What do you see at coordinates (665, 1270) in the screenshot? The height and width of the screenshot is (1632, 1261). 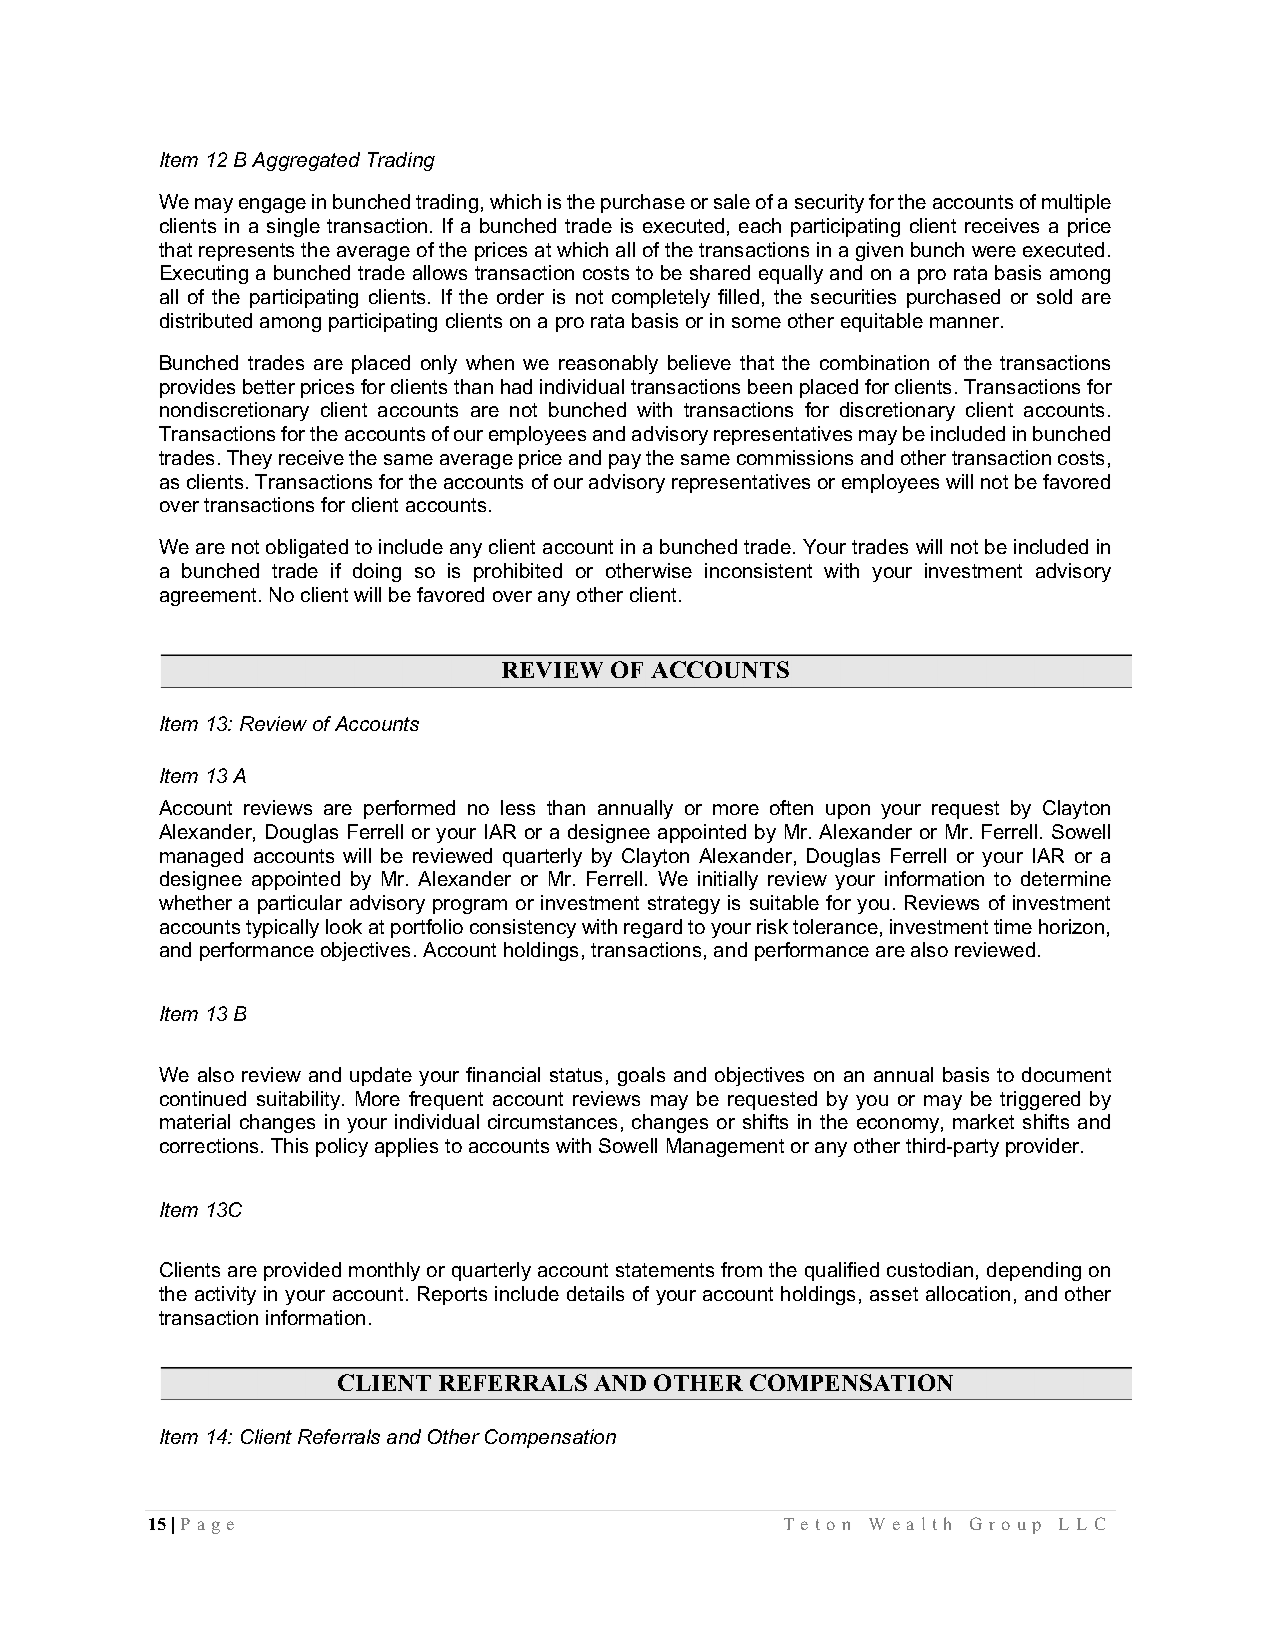 I see `statements` at bounding box center [665, 1270].
